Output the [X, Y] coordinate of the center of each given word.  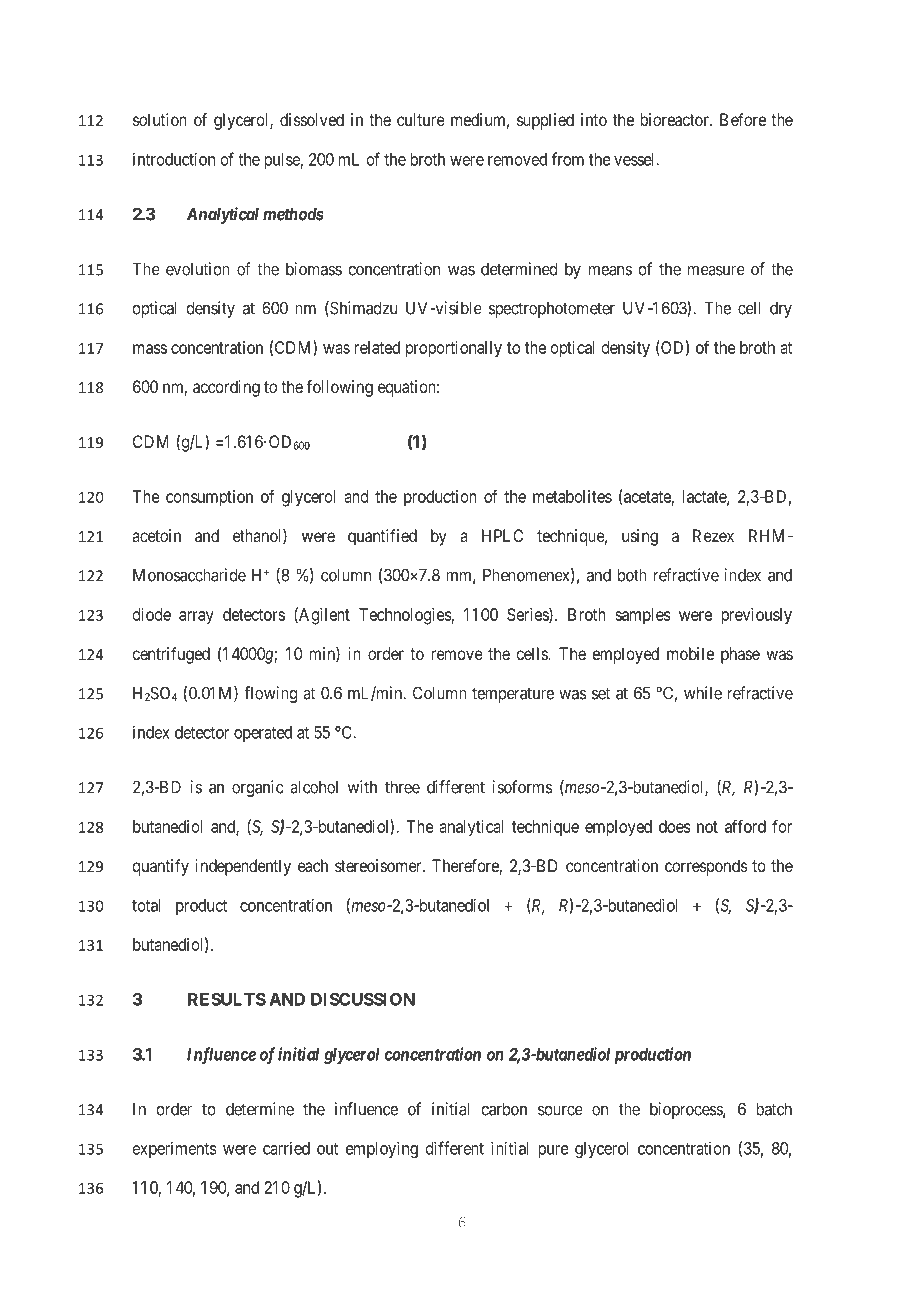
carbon [504, 1109]
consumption [209, 498]
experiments [175, 1149]
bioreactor [675, 119]
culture [421, 119]
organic [257, 788]
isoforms [522, 787]
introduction [174, 159]
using [640, 537]
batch [774, 1109]
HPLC [502, 535]
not [707, 827]
